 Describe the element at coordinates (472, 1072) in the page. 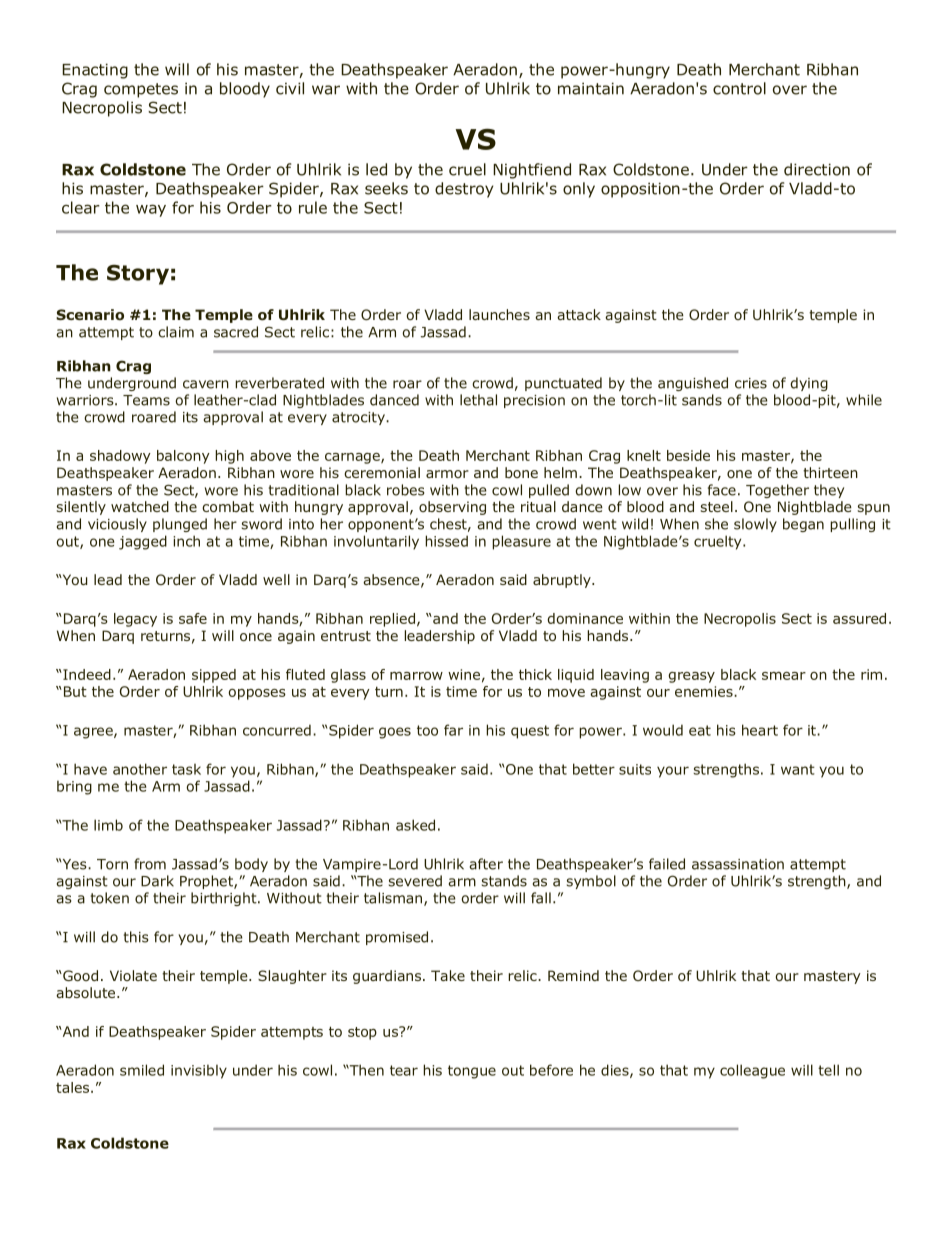

I see `tongue` at that location.
